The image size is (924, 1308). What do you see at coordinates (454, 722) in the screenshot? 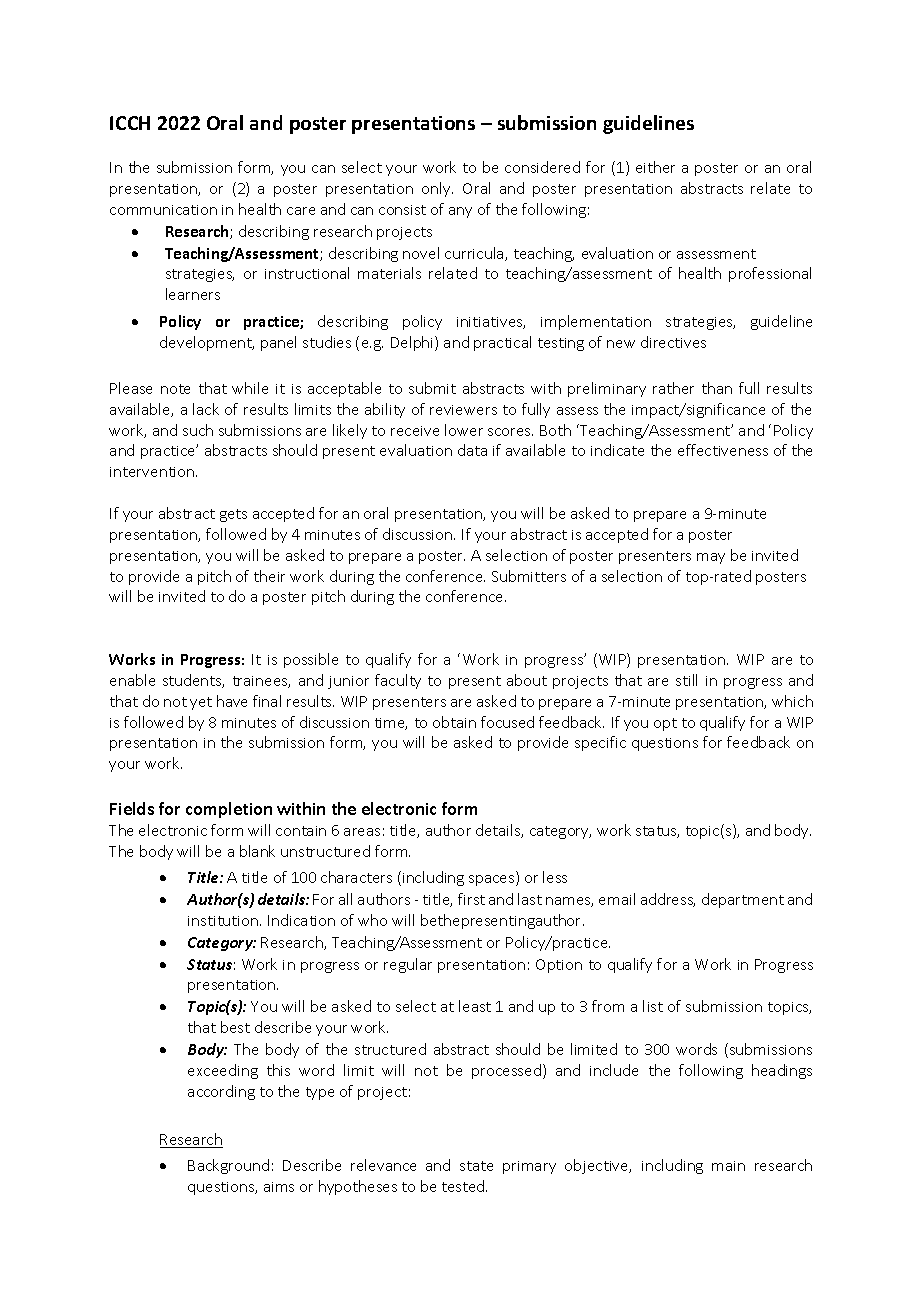
I see `obtain` at bounding box center [454, 722].
